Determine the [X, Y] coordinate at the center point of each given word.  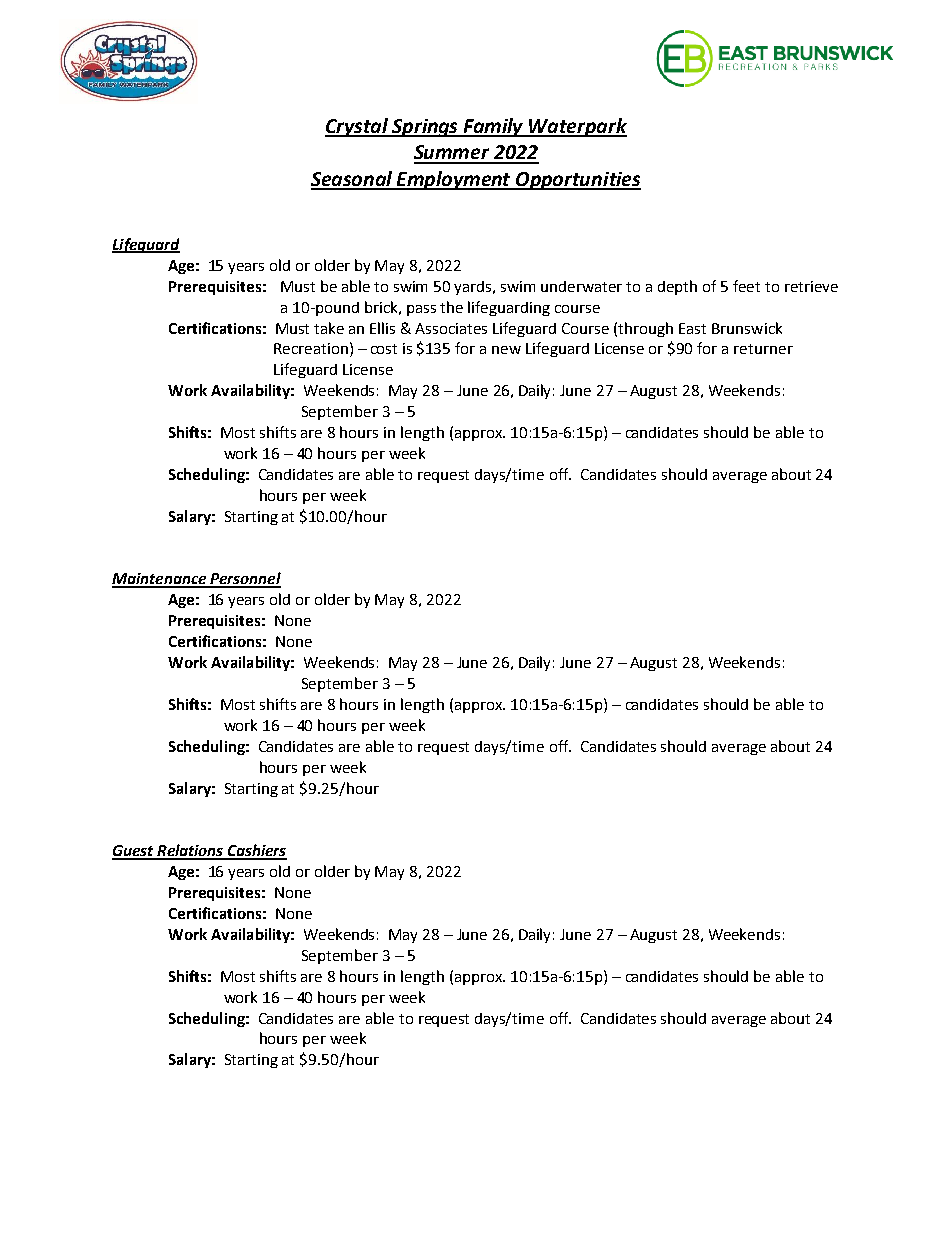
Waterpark [577, 127]
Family [494, 127]
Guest [134, 852]
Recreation [311, 348]
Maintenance [160, 580]
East [692, 328]
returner [763, 349]
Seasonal [353, 180]
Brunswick [747, 328]
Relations [190, 851]
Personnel [244, 579]
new [506, 350]
